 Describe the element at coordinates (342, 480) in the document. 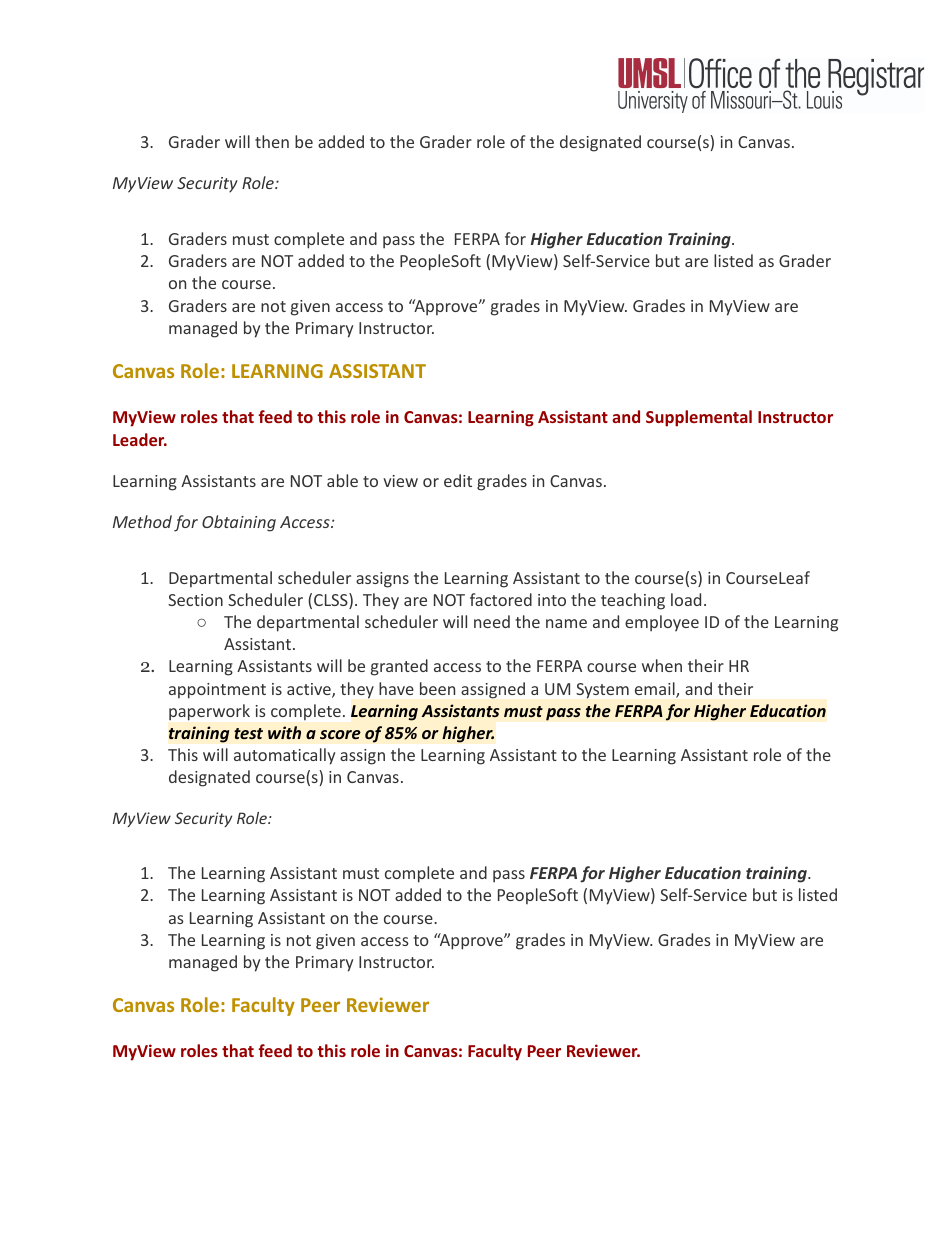

I see `able` at that location.
